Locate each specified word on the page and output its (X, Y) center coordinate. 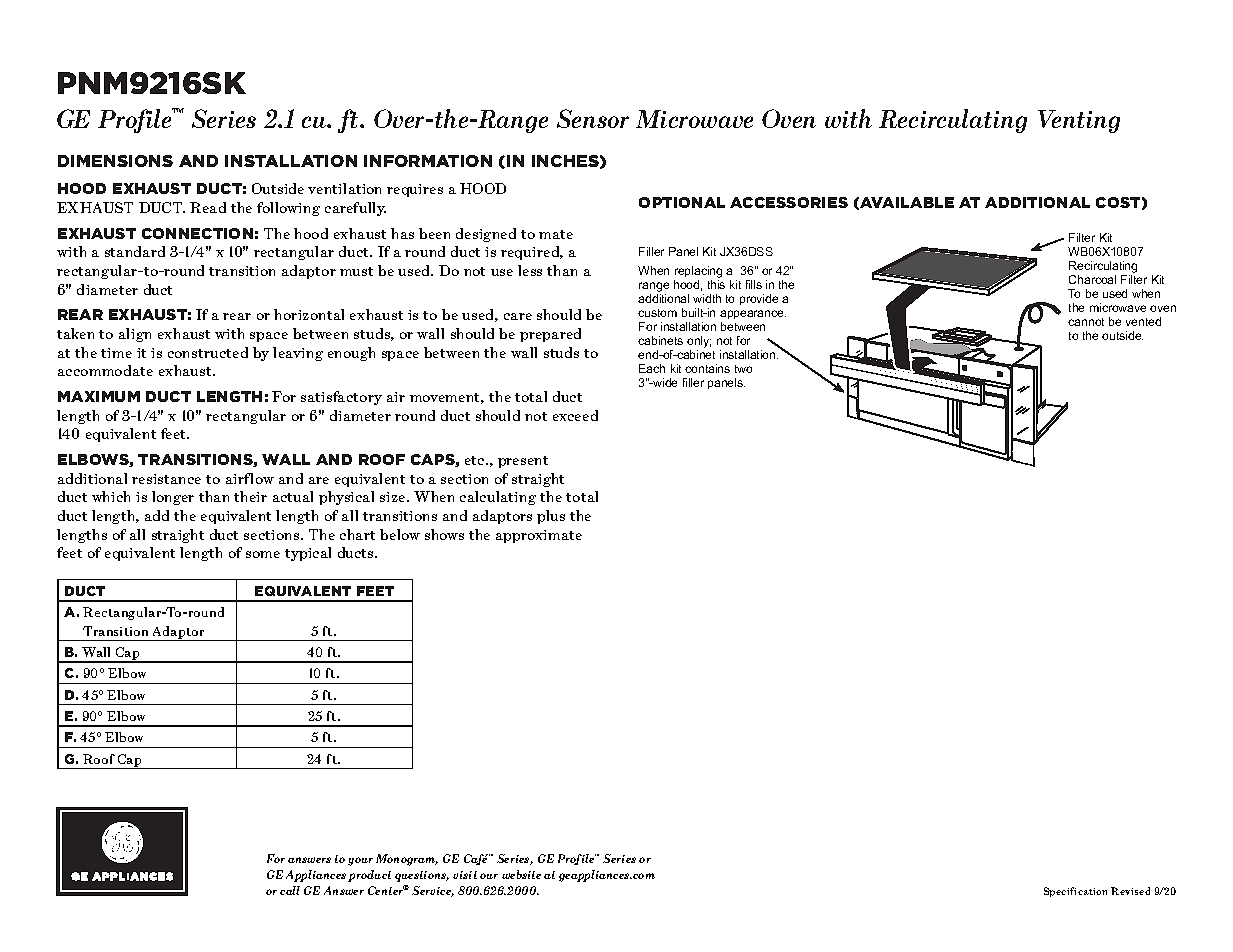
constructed (208, 352)
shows (444, 534)
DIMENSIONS (115, 161)
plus (551, 517)
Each (652, 368)
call (290, 890)
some (263, 554)
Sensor (593, 118)
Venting (1079, 121)
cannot (1086, 322)
